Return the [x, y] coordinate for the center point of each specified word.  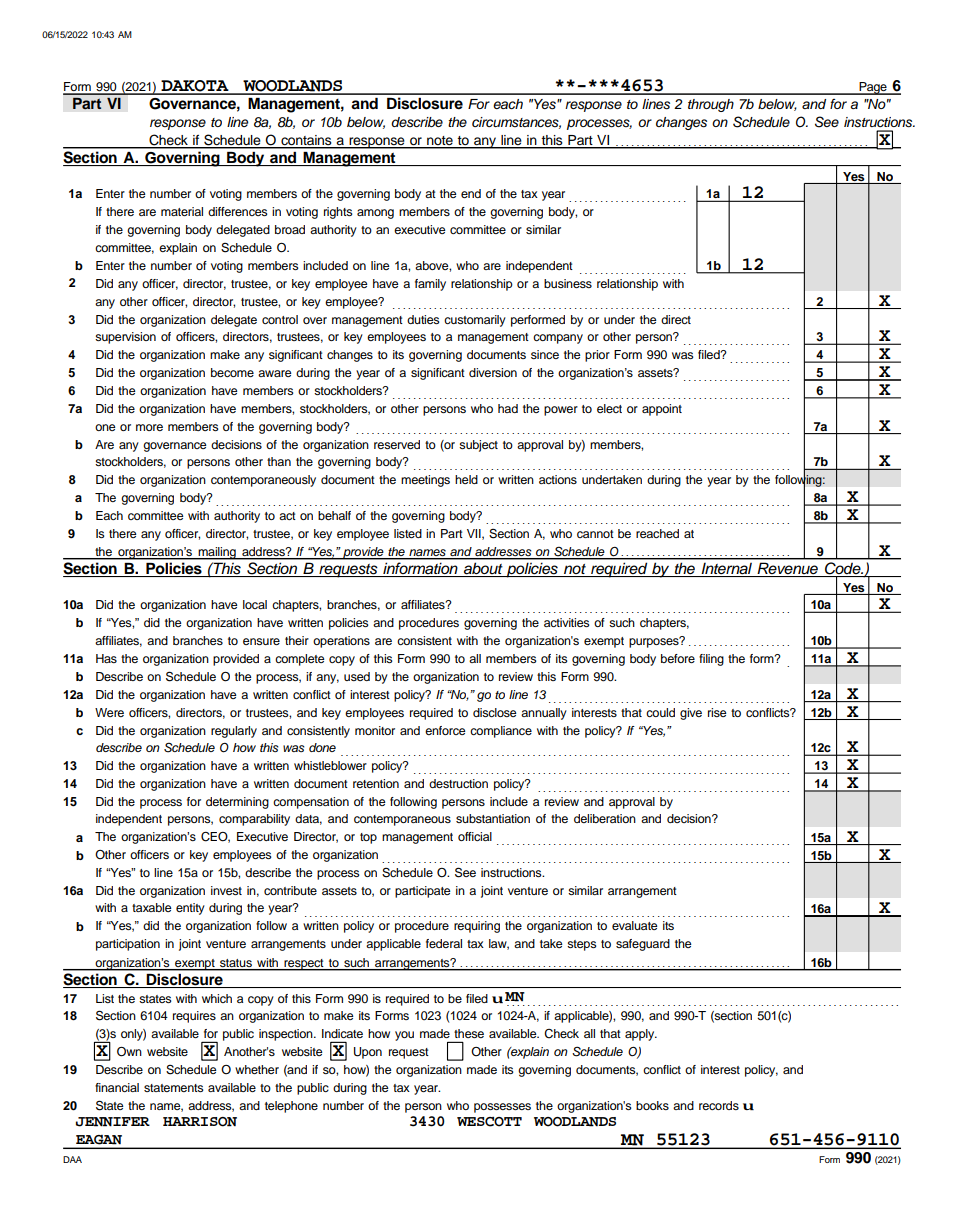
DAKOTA [195, 87]
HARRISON [200, 1122]
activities [567, 622]
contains [306, 141]
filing [711, 660]
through [711, 105]
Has [106, 658]
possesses [502, 1108]
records [719, 1105]
